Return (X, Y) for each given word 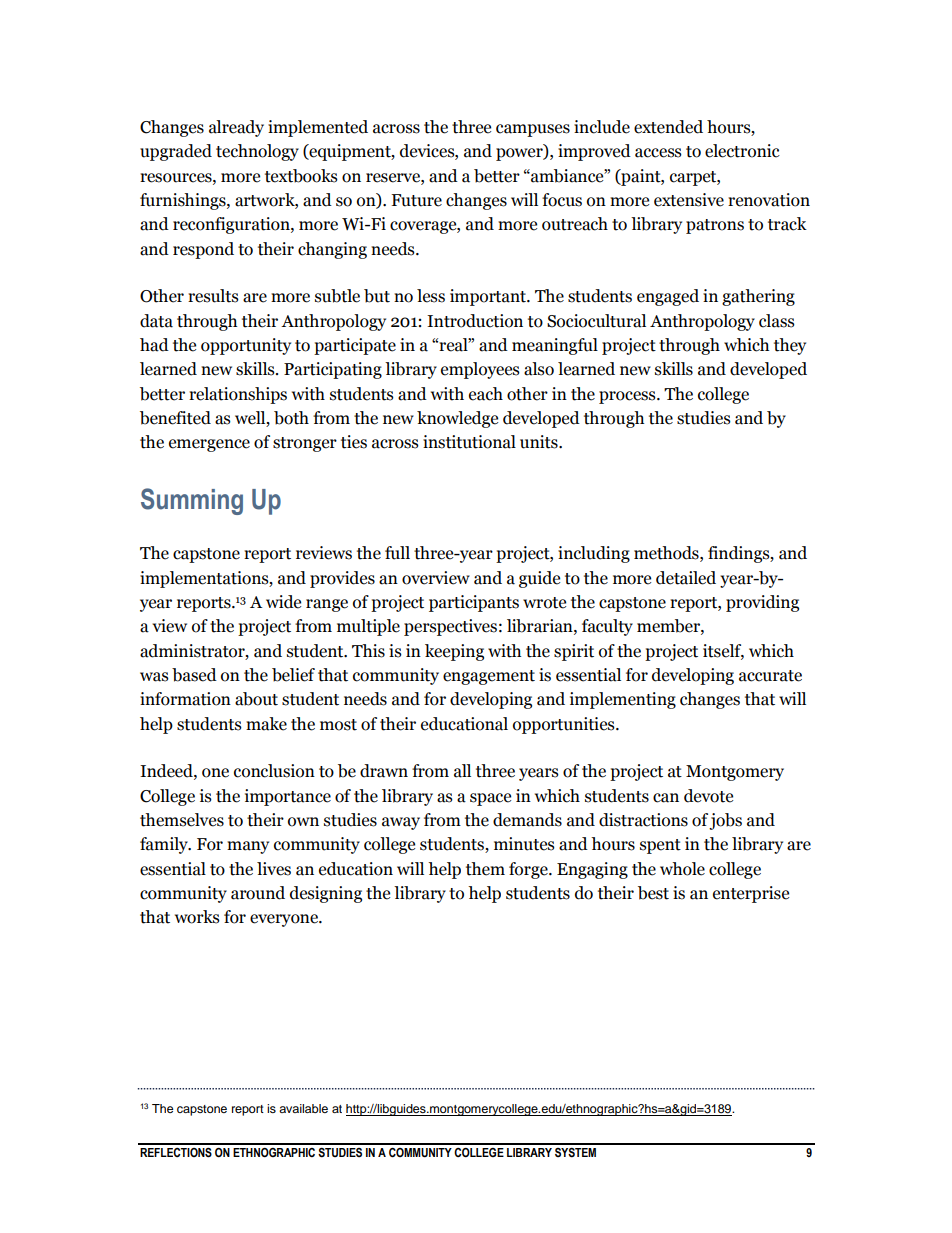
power (520, 154)
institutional (469, 442)
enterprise (751, 894)
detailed (686, 578)
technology (257, 152)
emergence (209, 445)
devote (708, 796)
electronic (742, 151)
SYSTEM (575, 1153)
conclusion (274, 771)
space (490, 799)
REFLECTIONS (176, 1153)
